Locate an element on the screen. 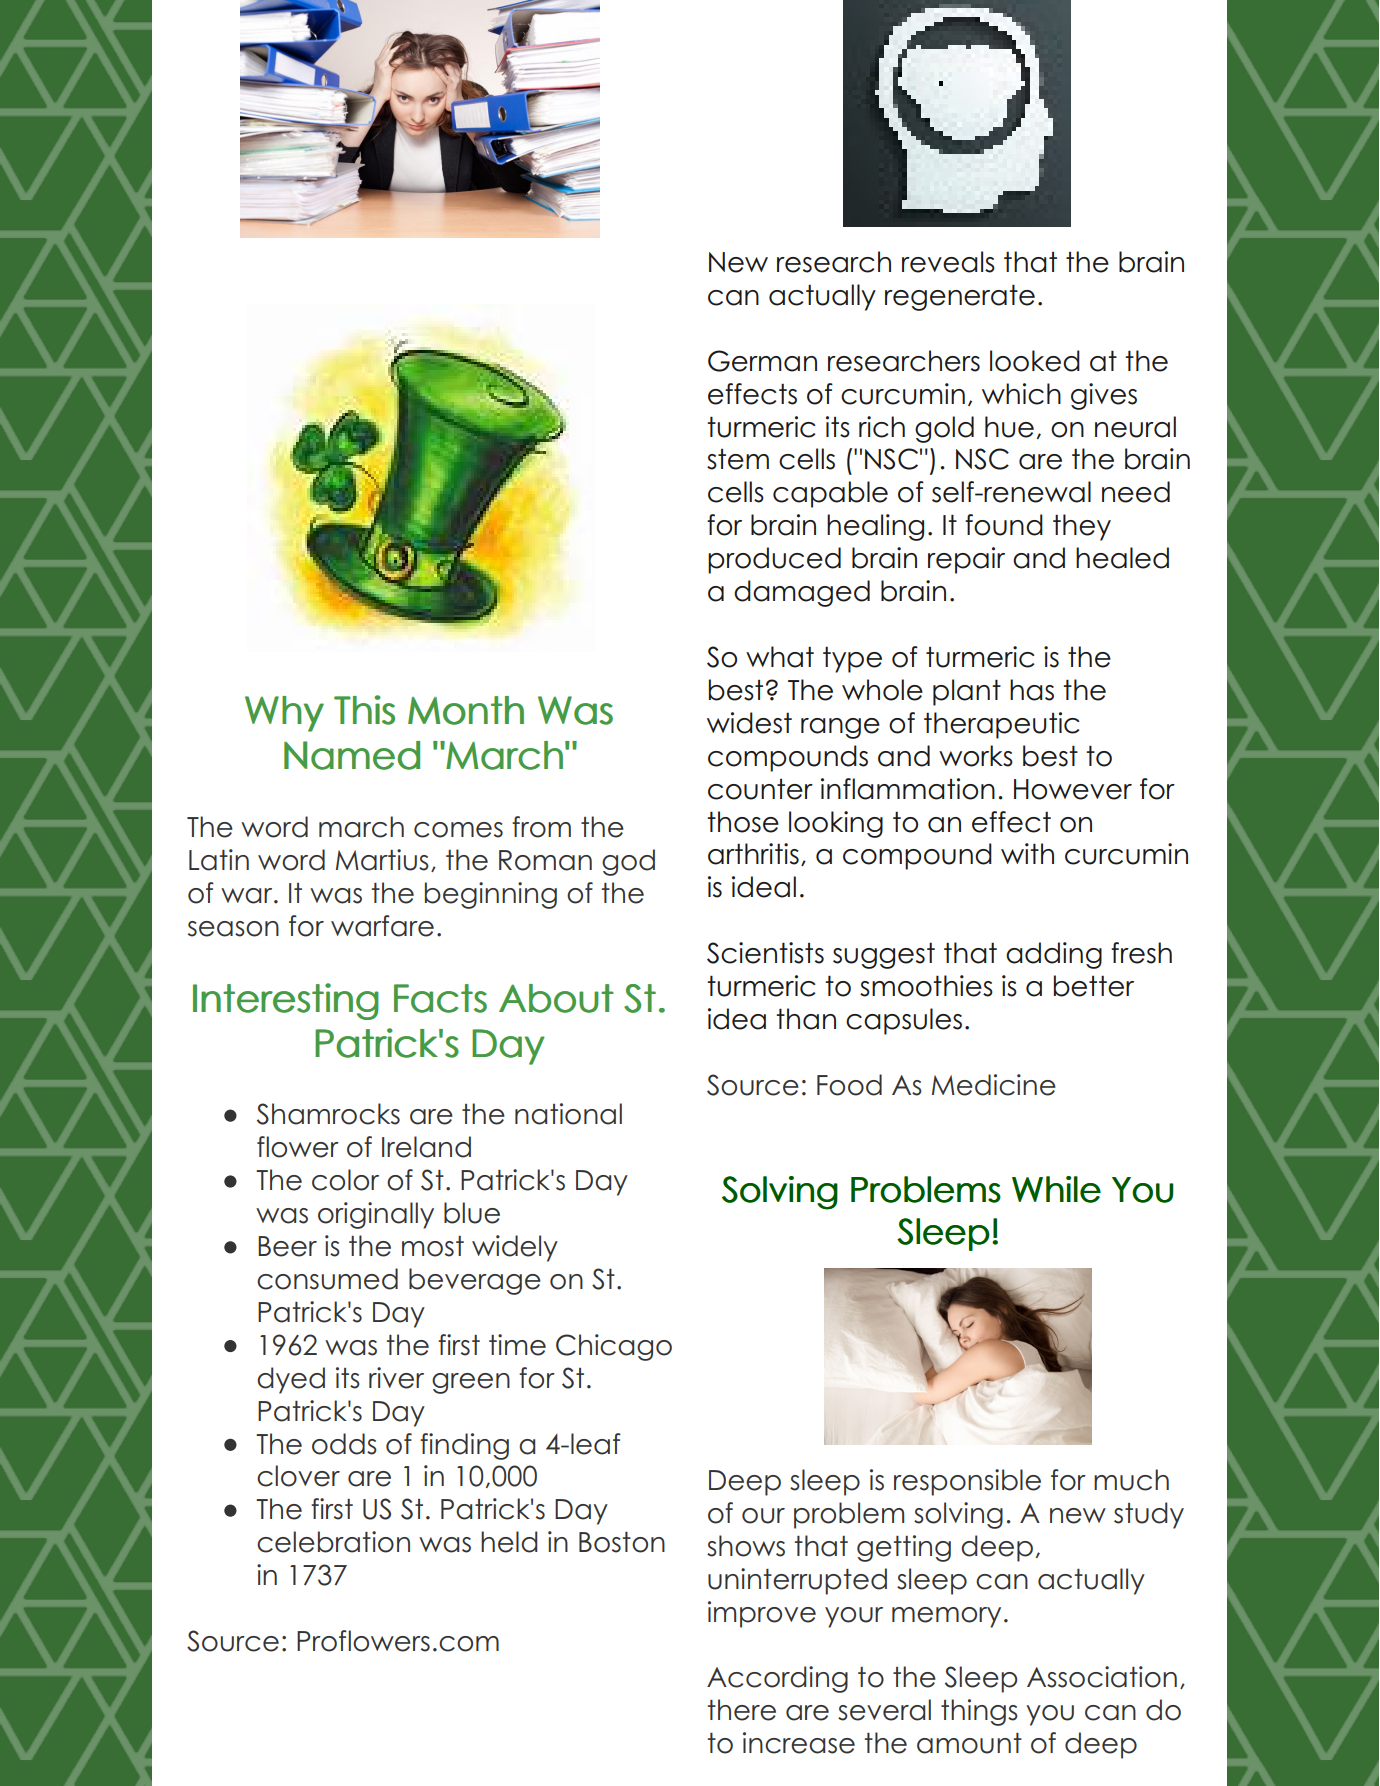  looked is located at coordinates (1035, 361).
